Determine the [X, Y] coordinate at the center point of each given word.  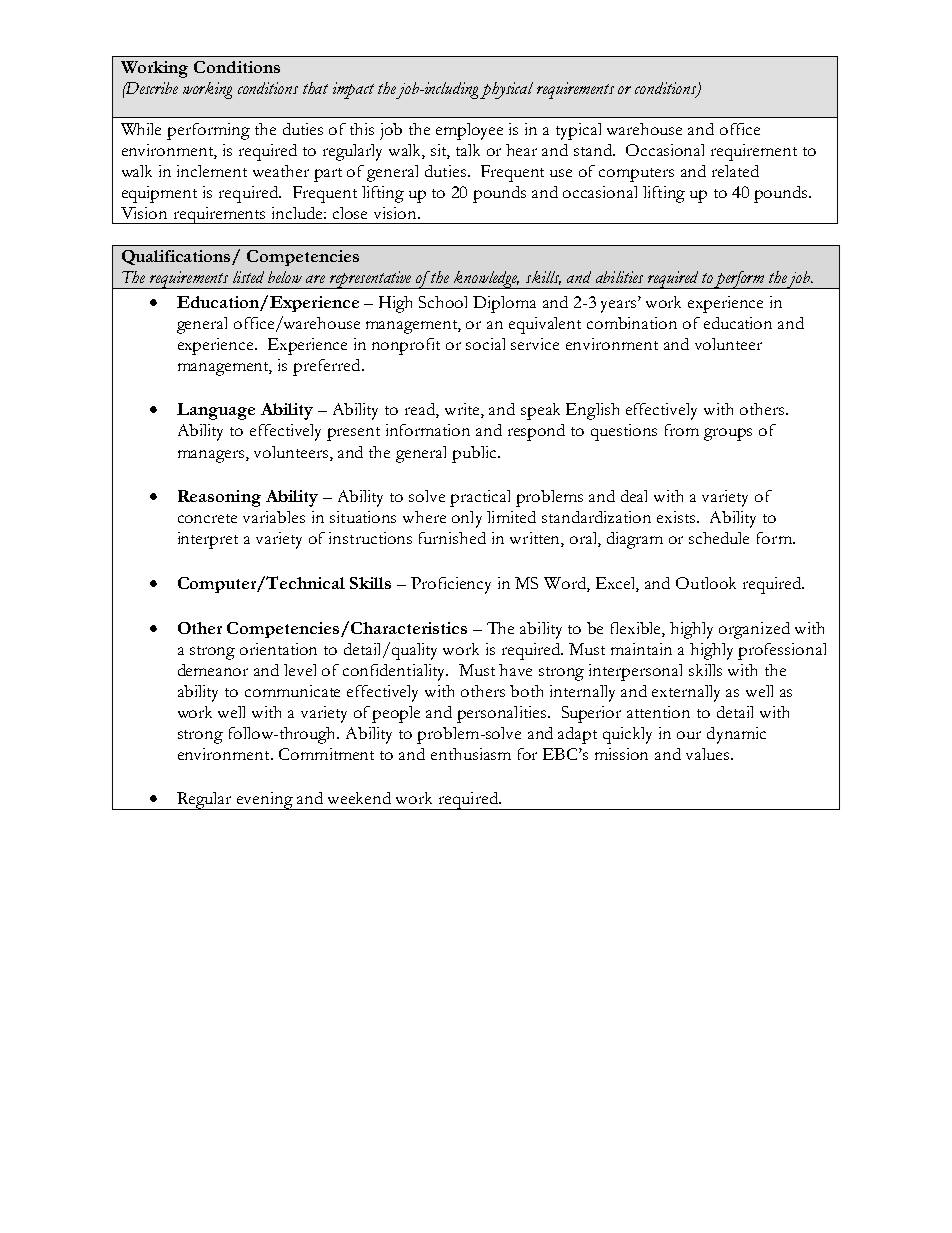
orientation [278, 649]
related [735, 171]
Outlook [706, 583]
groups [728, 434]
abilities [619, 277]
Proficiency [451, 585]
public [475, 454]
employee [469, 131]
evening [265, 801]
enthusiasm [471, 754]
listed [248, 277]
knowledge [486, 280]
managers [212, 456]
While [141, 129]
